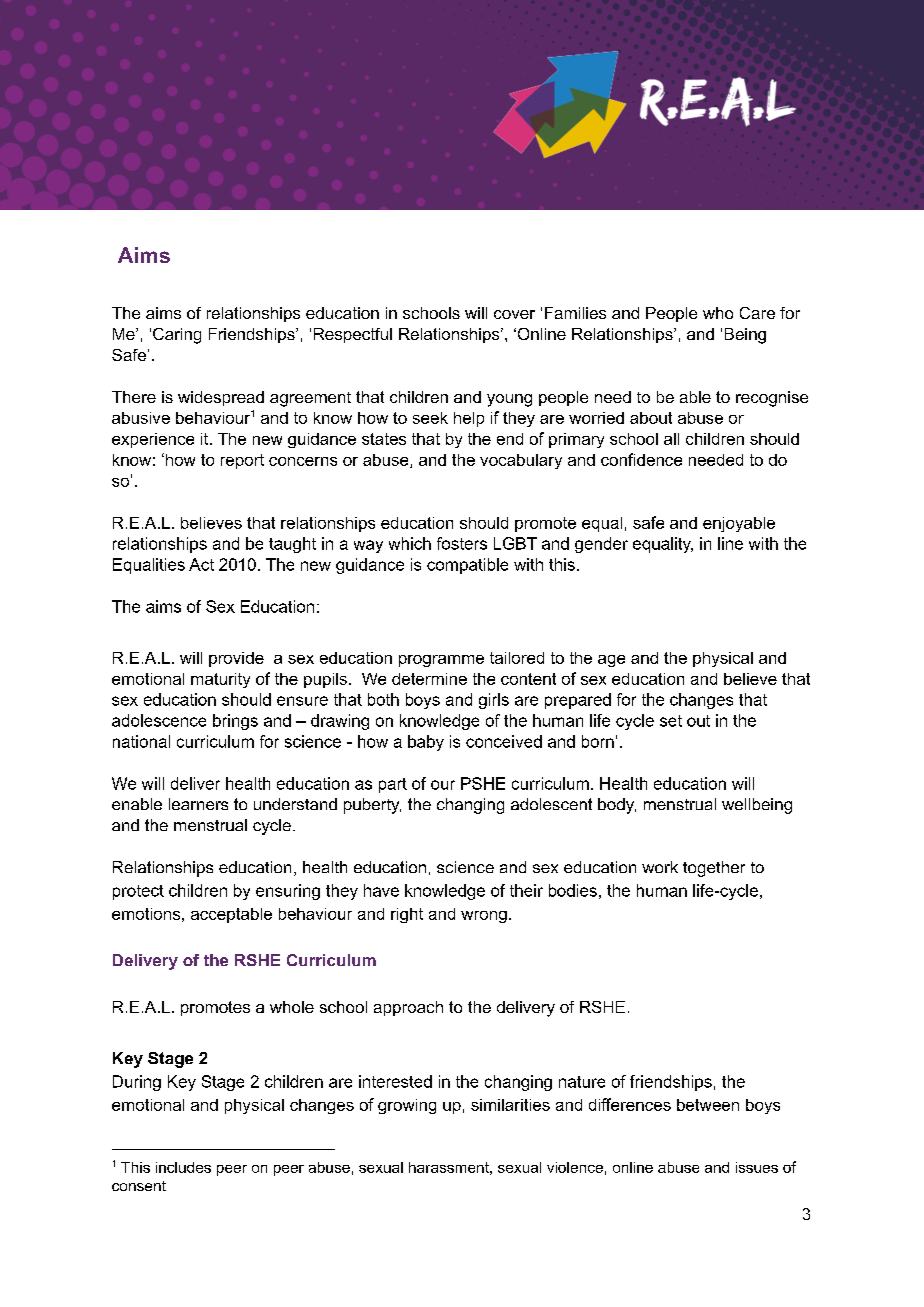 This screenshot has height=1307, width=924. Describe the element at coordinates (714, 869) in the screenshot. I see `together` at that location.
